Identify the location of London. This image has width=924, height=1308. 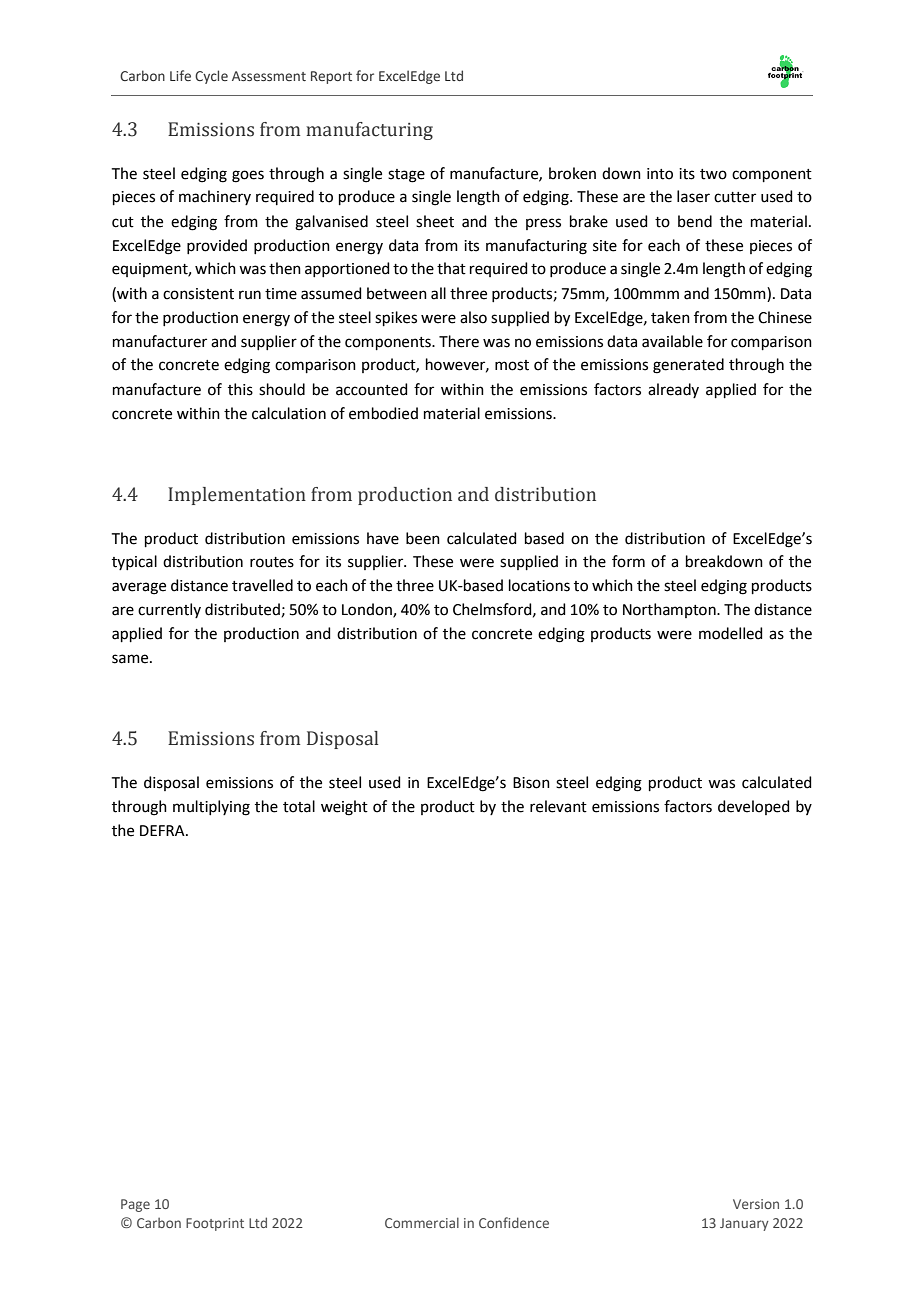
(368, 610).
